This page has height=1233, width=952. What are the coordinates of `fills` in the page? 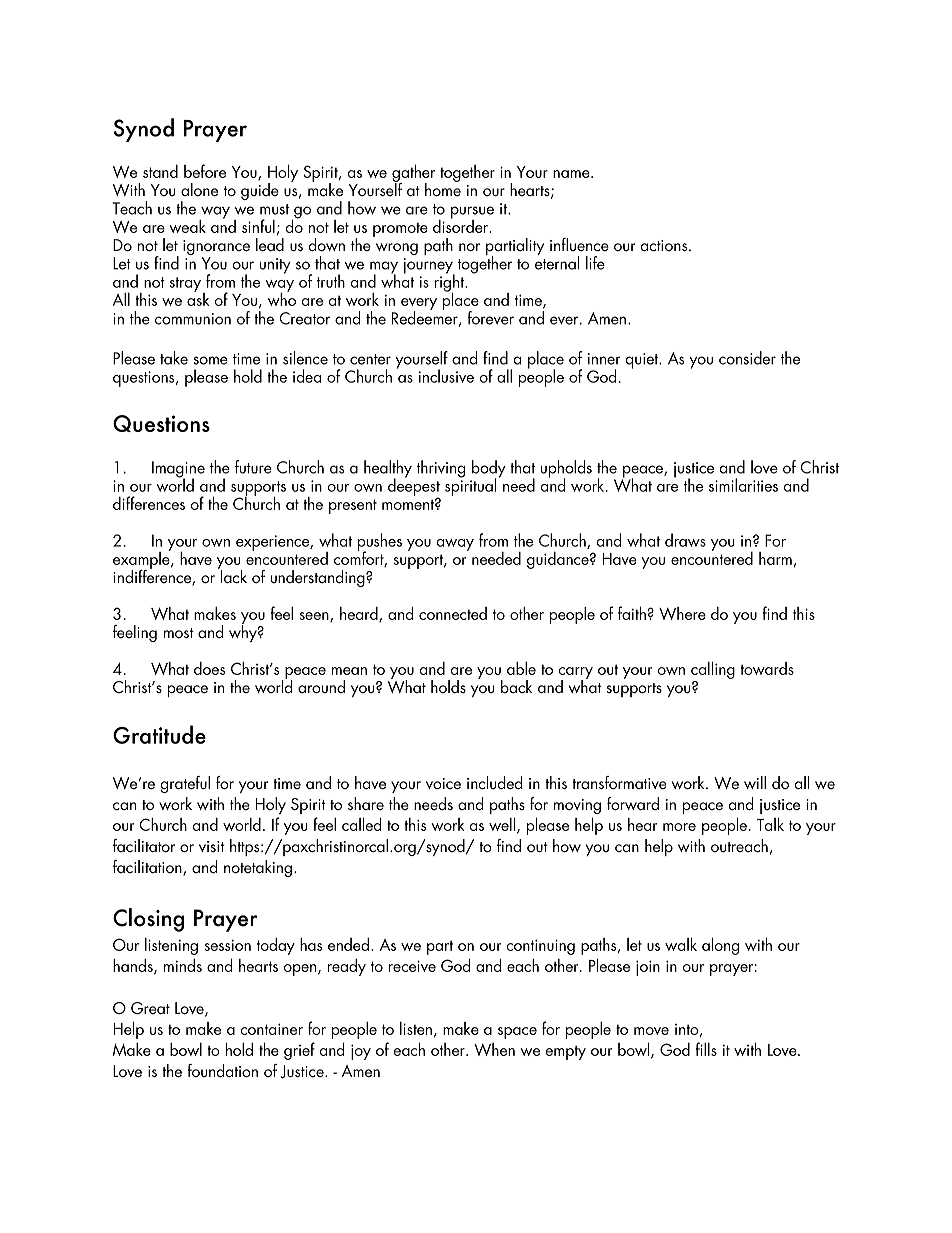 It's located at (706, 1049).
